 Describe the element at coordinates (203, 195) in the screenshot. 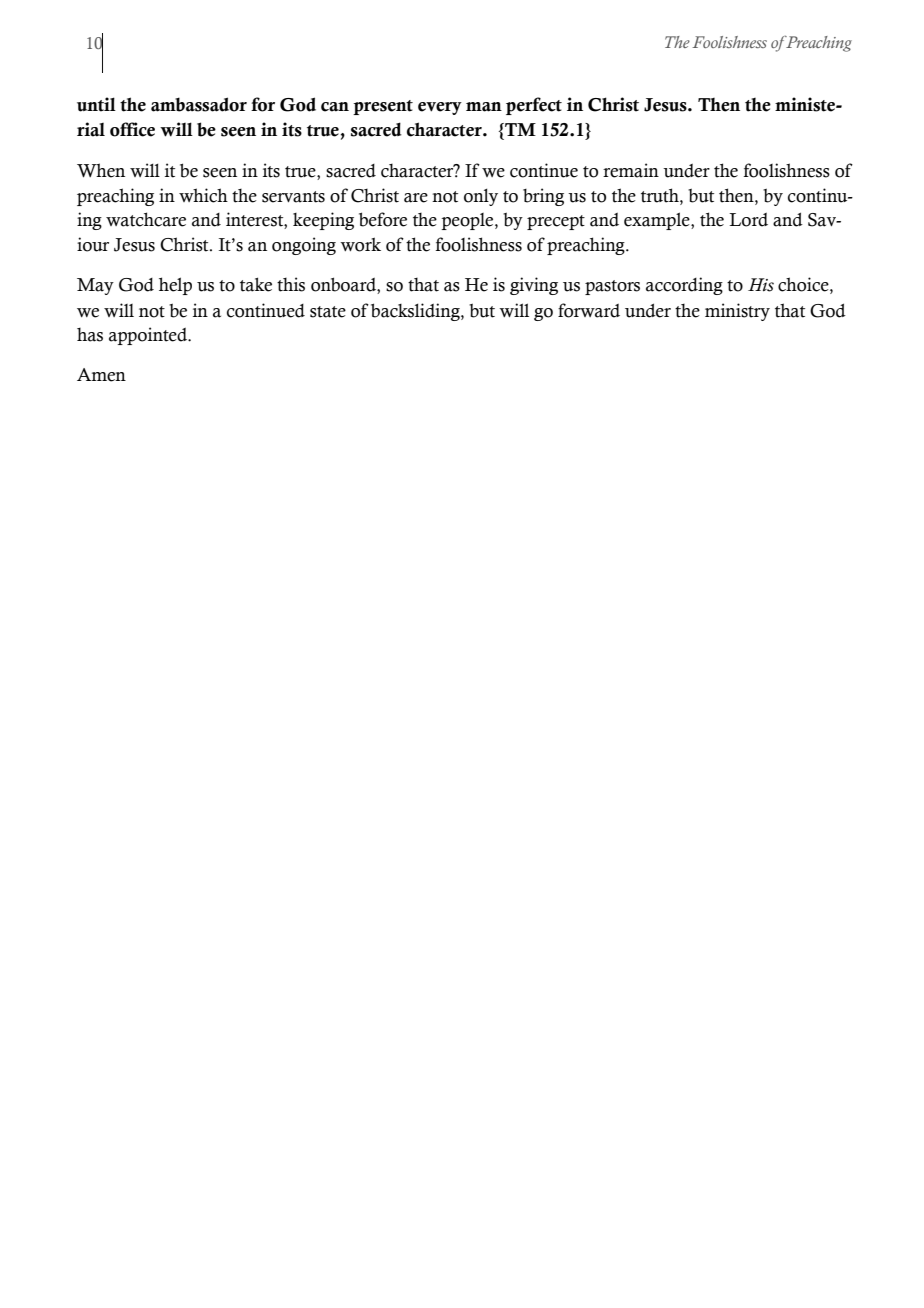

I see `which` at that location.
